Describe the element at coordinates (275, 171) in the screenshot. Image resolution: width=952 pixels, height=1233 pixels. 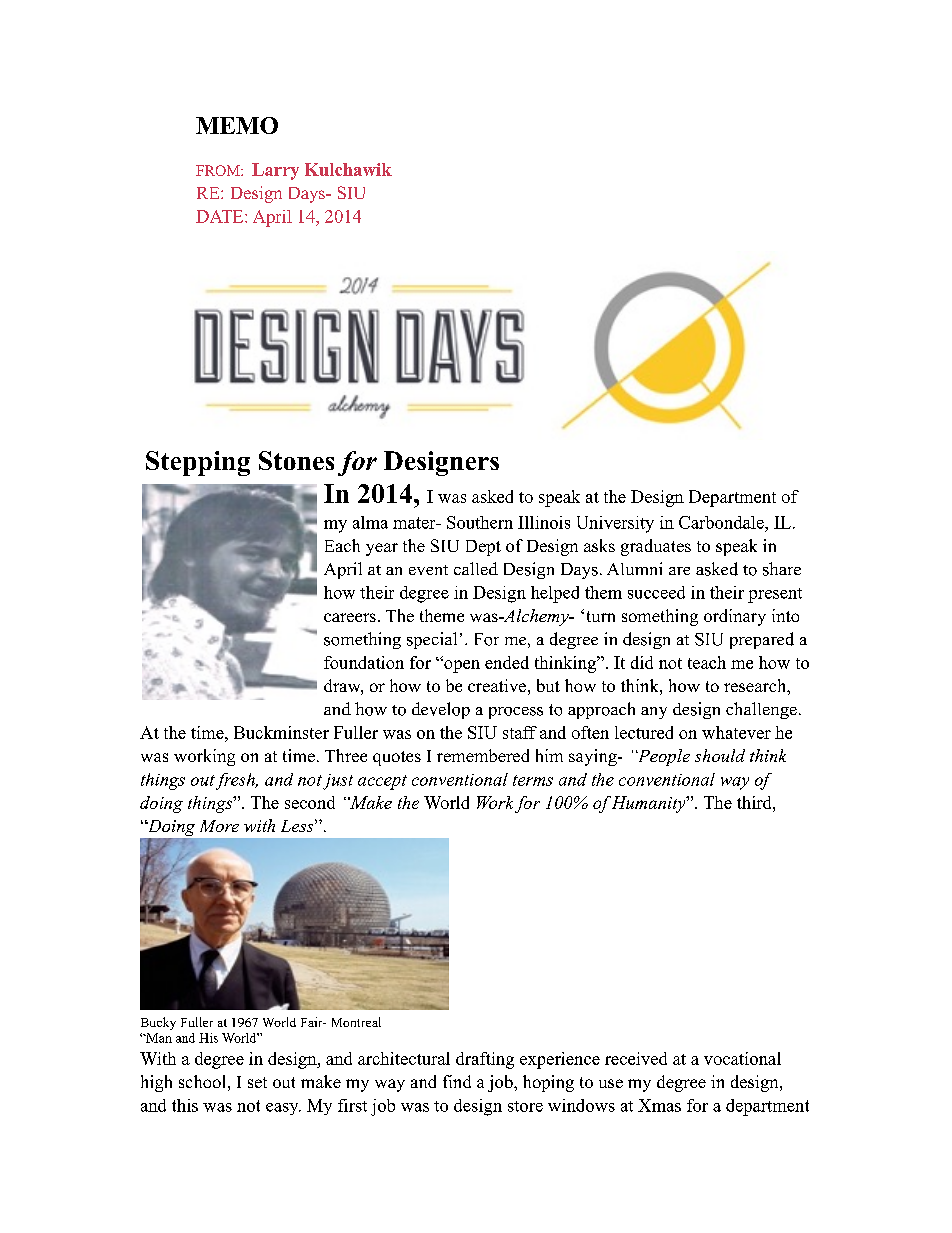
I see `Larry` at that location.
